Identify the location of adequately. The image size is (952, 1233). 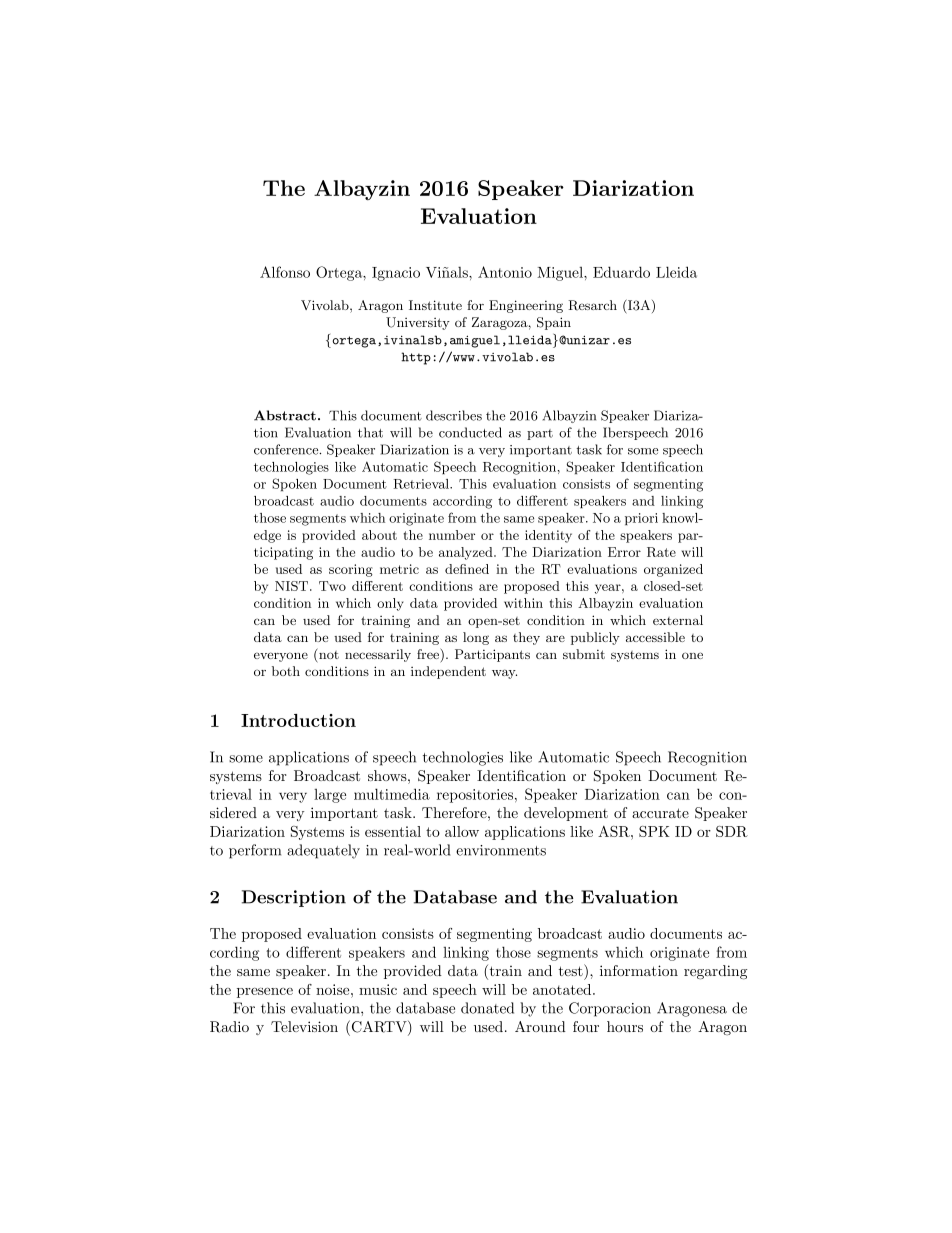
(323, 851).
